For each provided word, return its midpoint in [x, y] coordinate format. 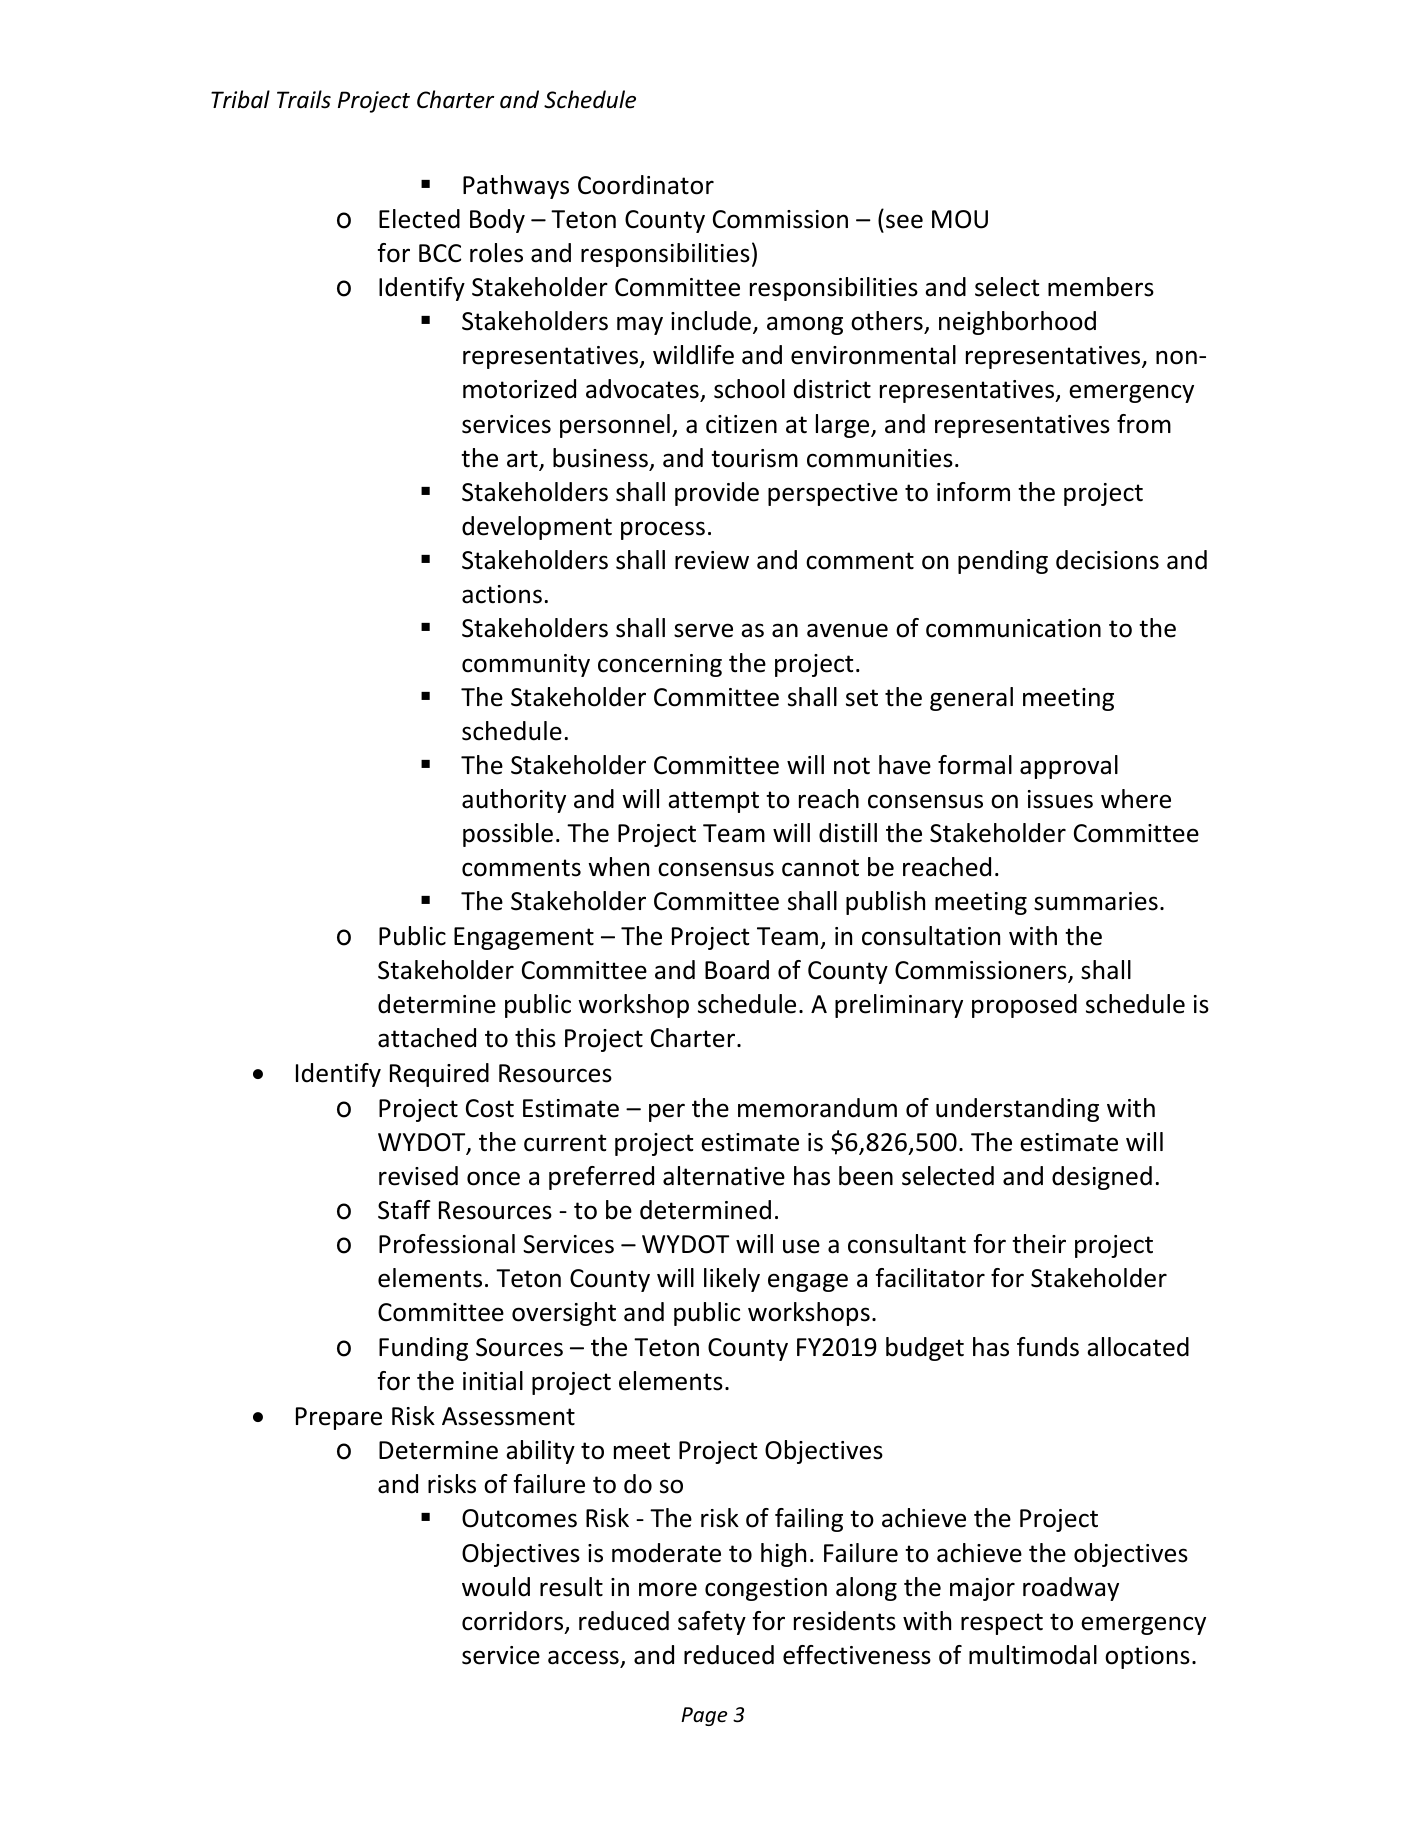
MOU [960, 219]
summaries [1096, 901]
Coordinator [646, 185]
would [496, 1587]
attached [427, 1038]
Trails [304, 99]
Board [737, 970]
